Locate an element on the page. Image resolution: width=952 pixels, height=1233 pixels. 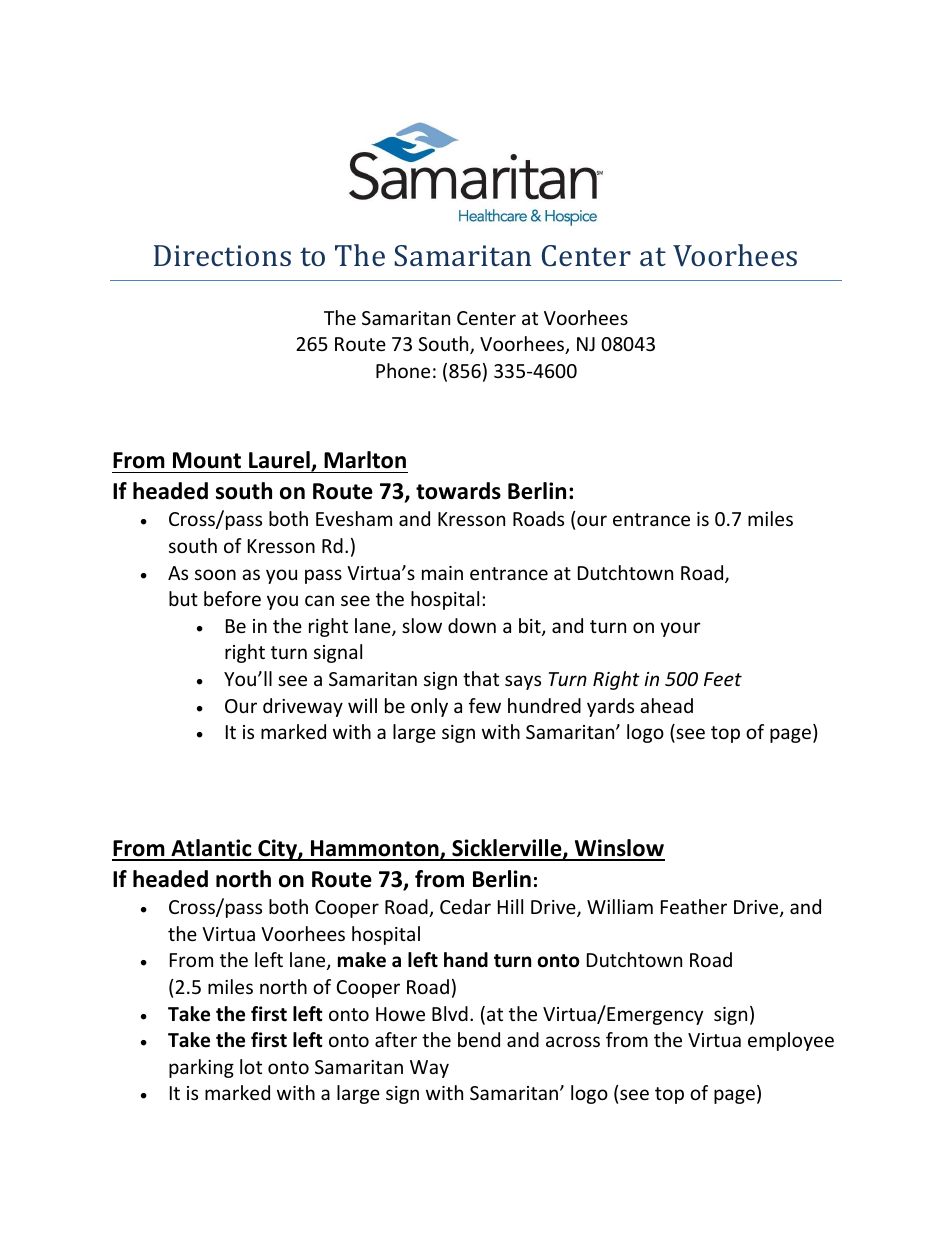
bend is located at coordinates (479, 1039).
